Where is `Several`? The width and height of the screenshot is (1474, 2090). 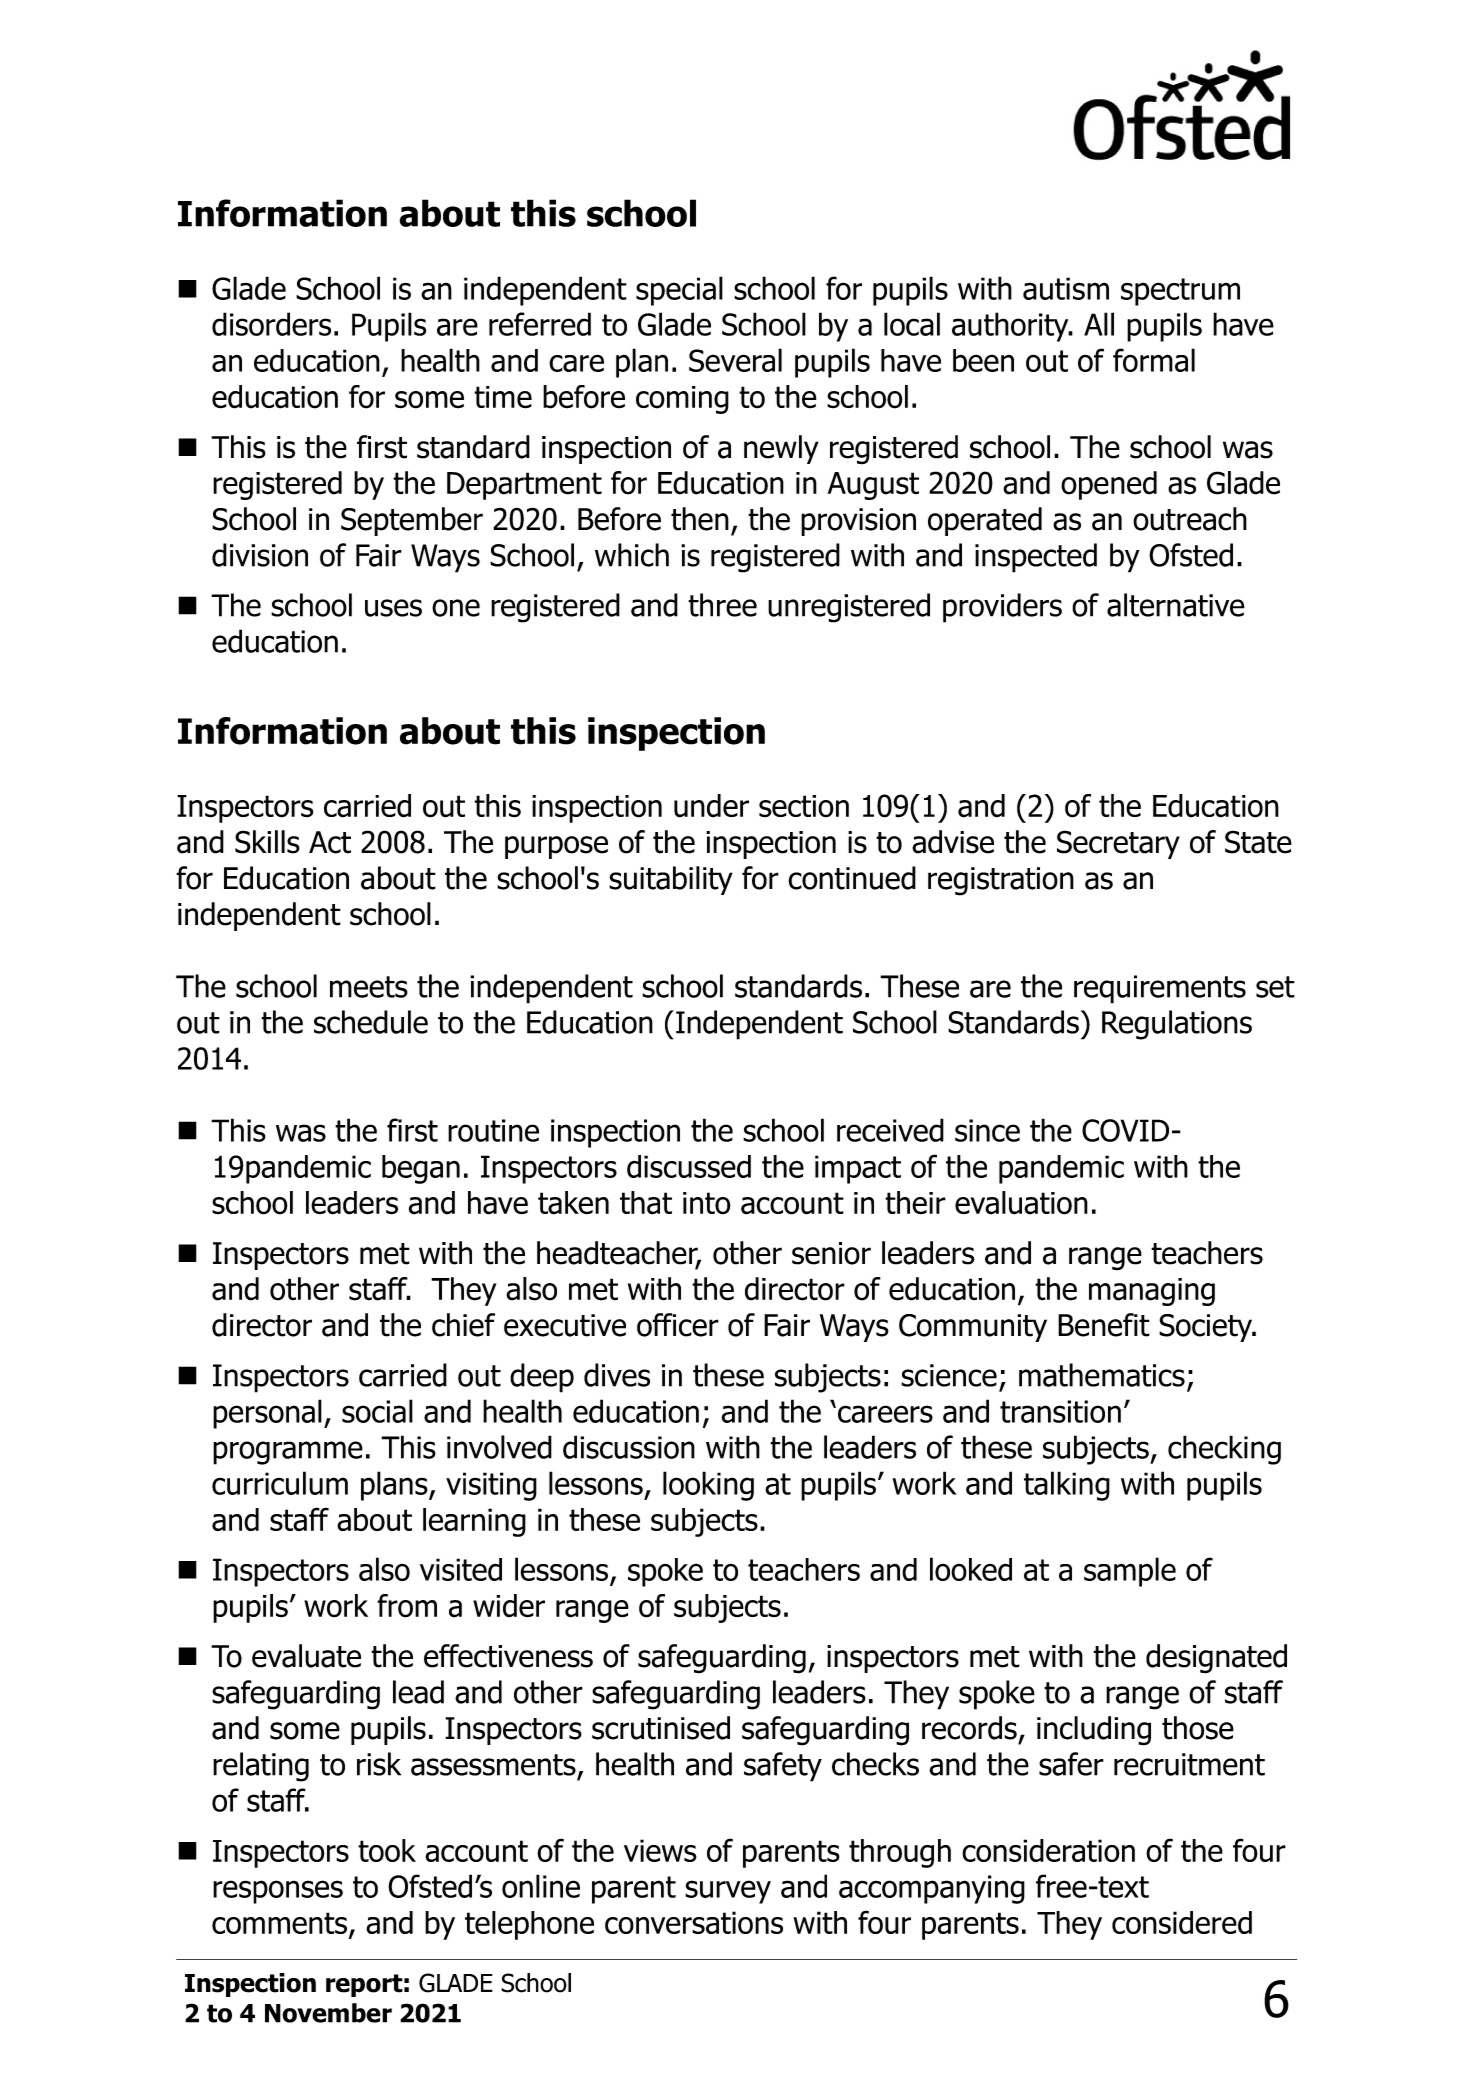
Several is located at coordinates (735, 360).
